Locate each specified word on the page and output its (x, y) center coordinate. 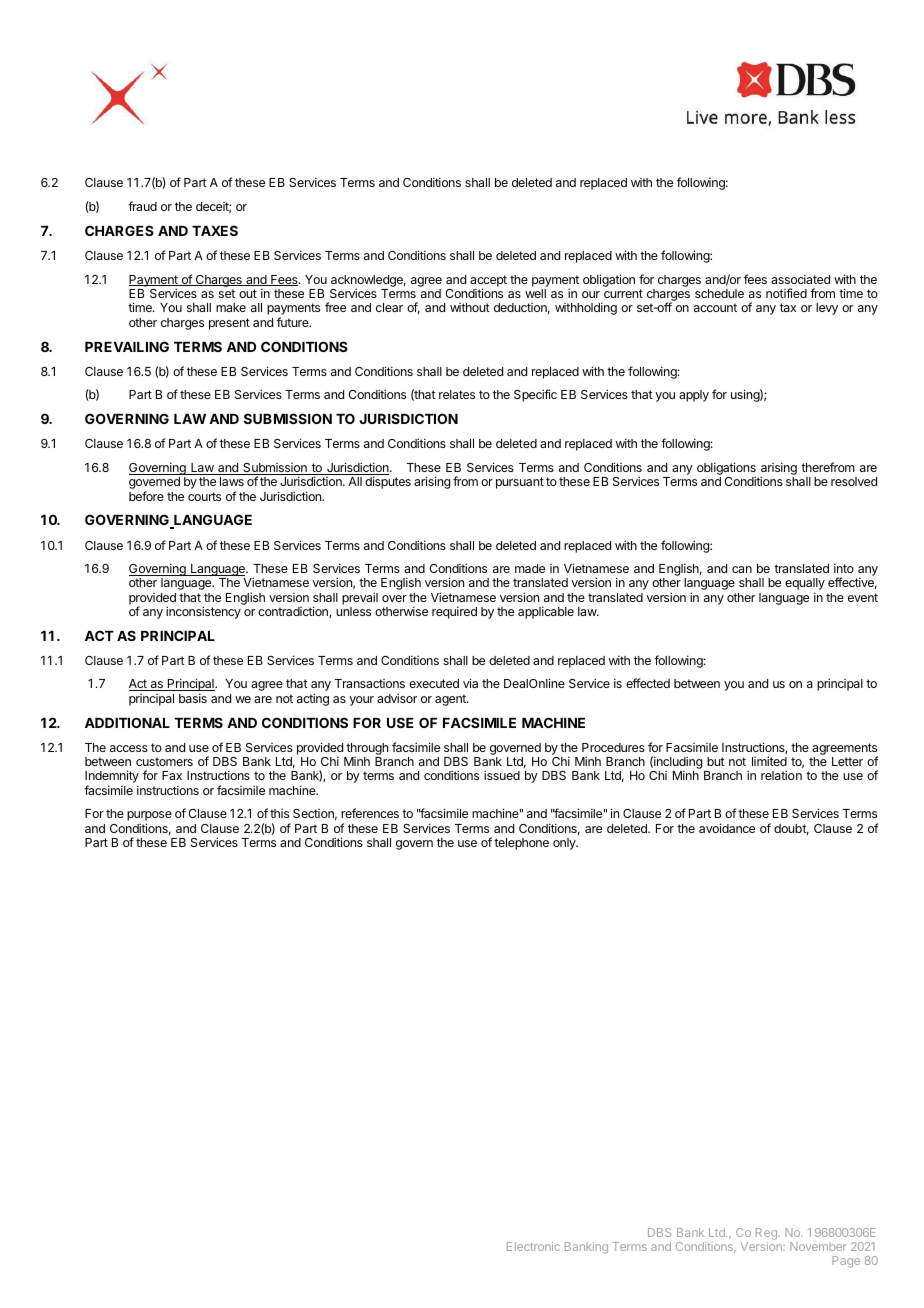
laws (232, 481)
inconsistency (203, 612)
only (565, 844)
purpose (149, 817)
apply (694, 396)
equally (805, 585)
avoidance (727, 828)
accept (488, 282)
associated (800, 279)
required (454, 612)
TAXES (215, 230)
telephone (521, 844)
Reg (767, 1235)
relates (457, 394)
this (279, 813)
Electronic (533, 1246)
